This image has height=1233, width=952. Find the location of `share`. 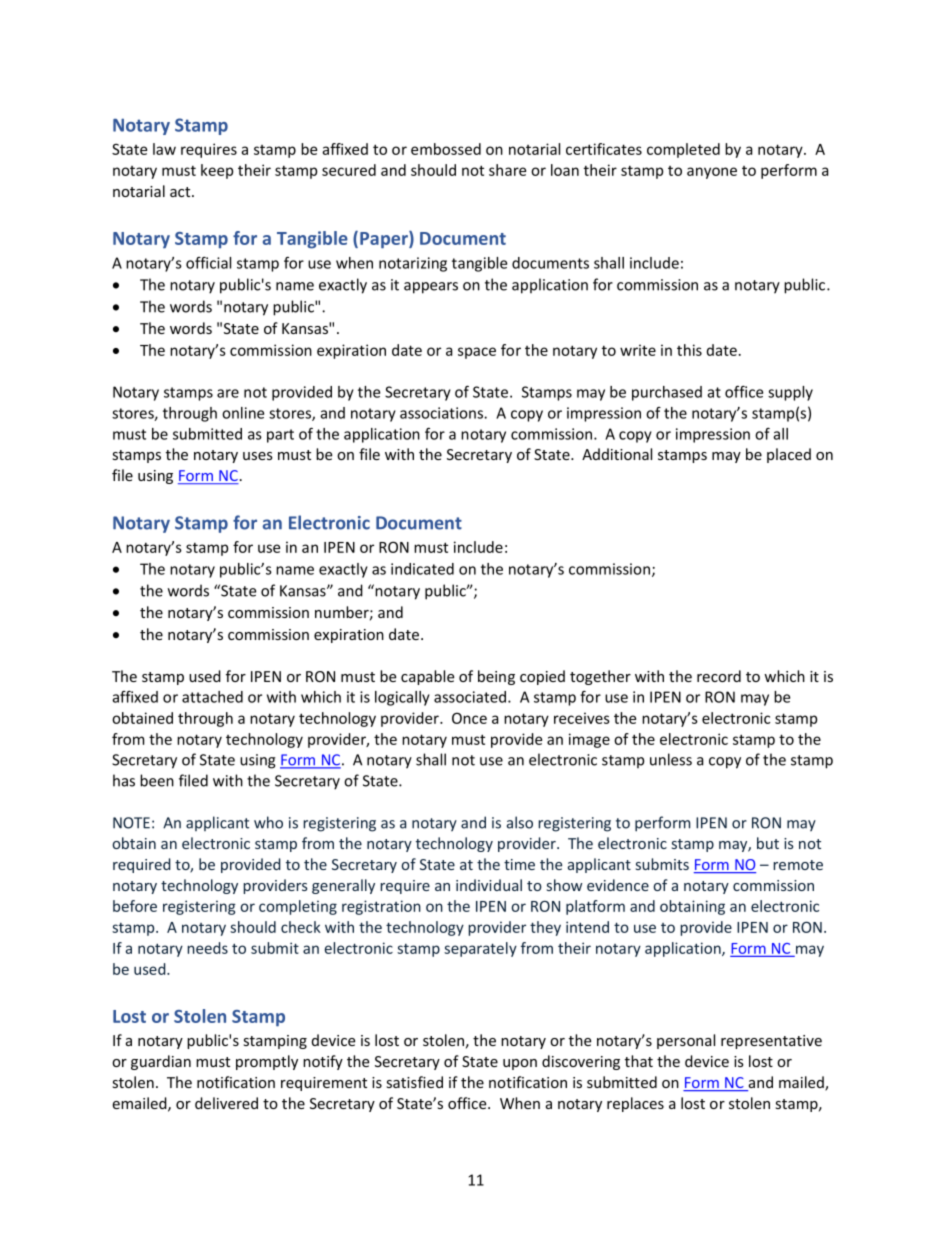

share is located at coordinates (507, 170).
